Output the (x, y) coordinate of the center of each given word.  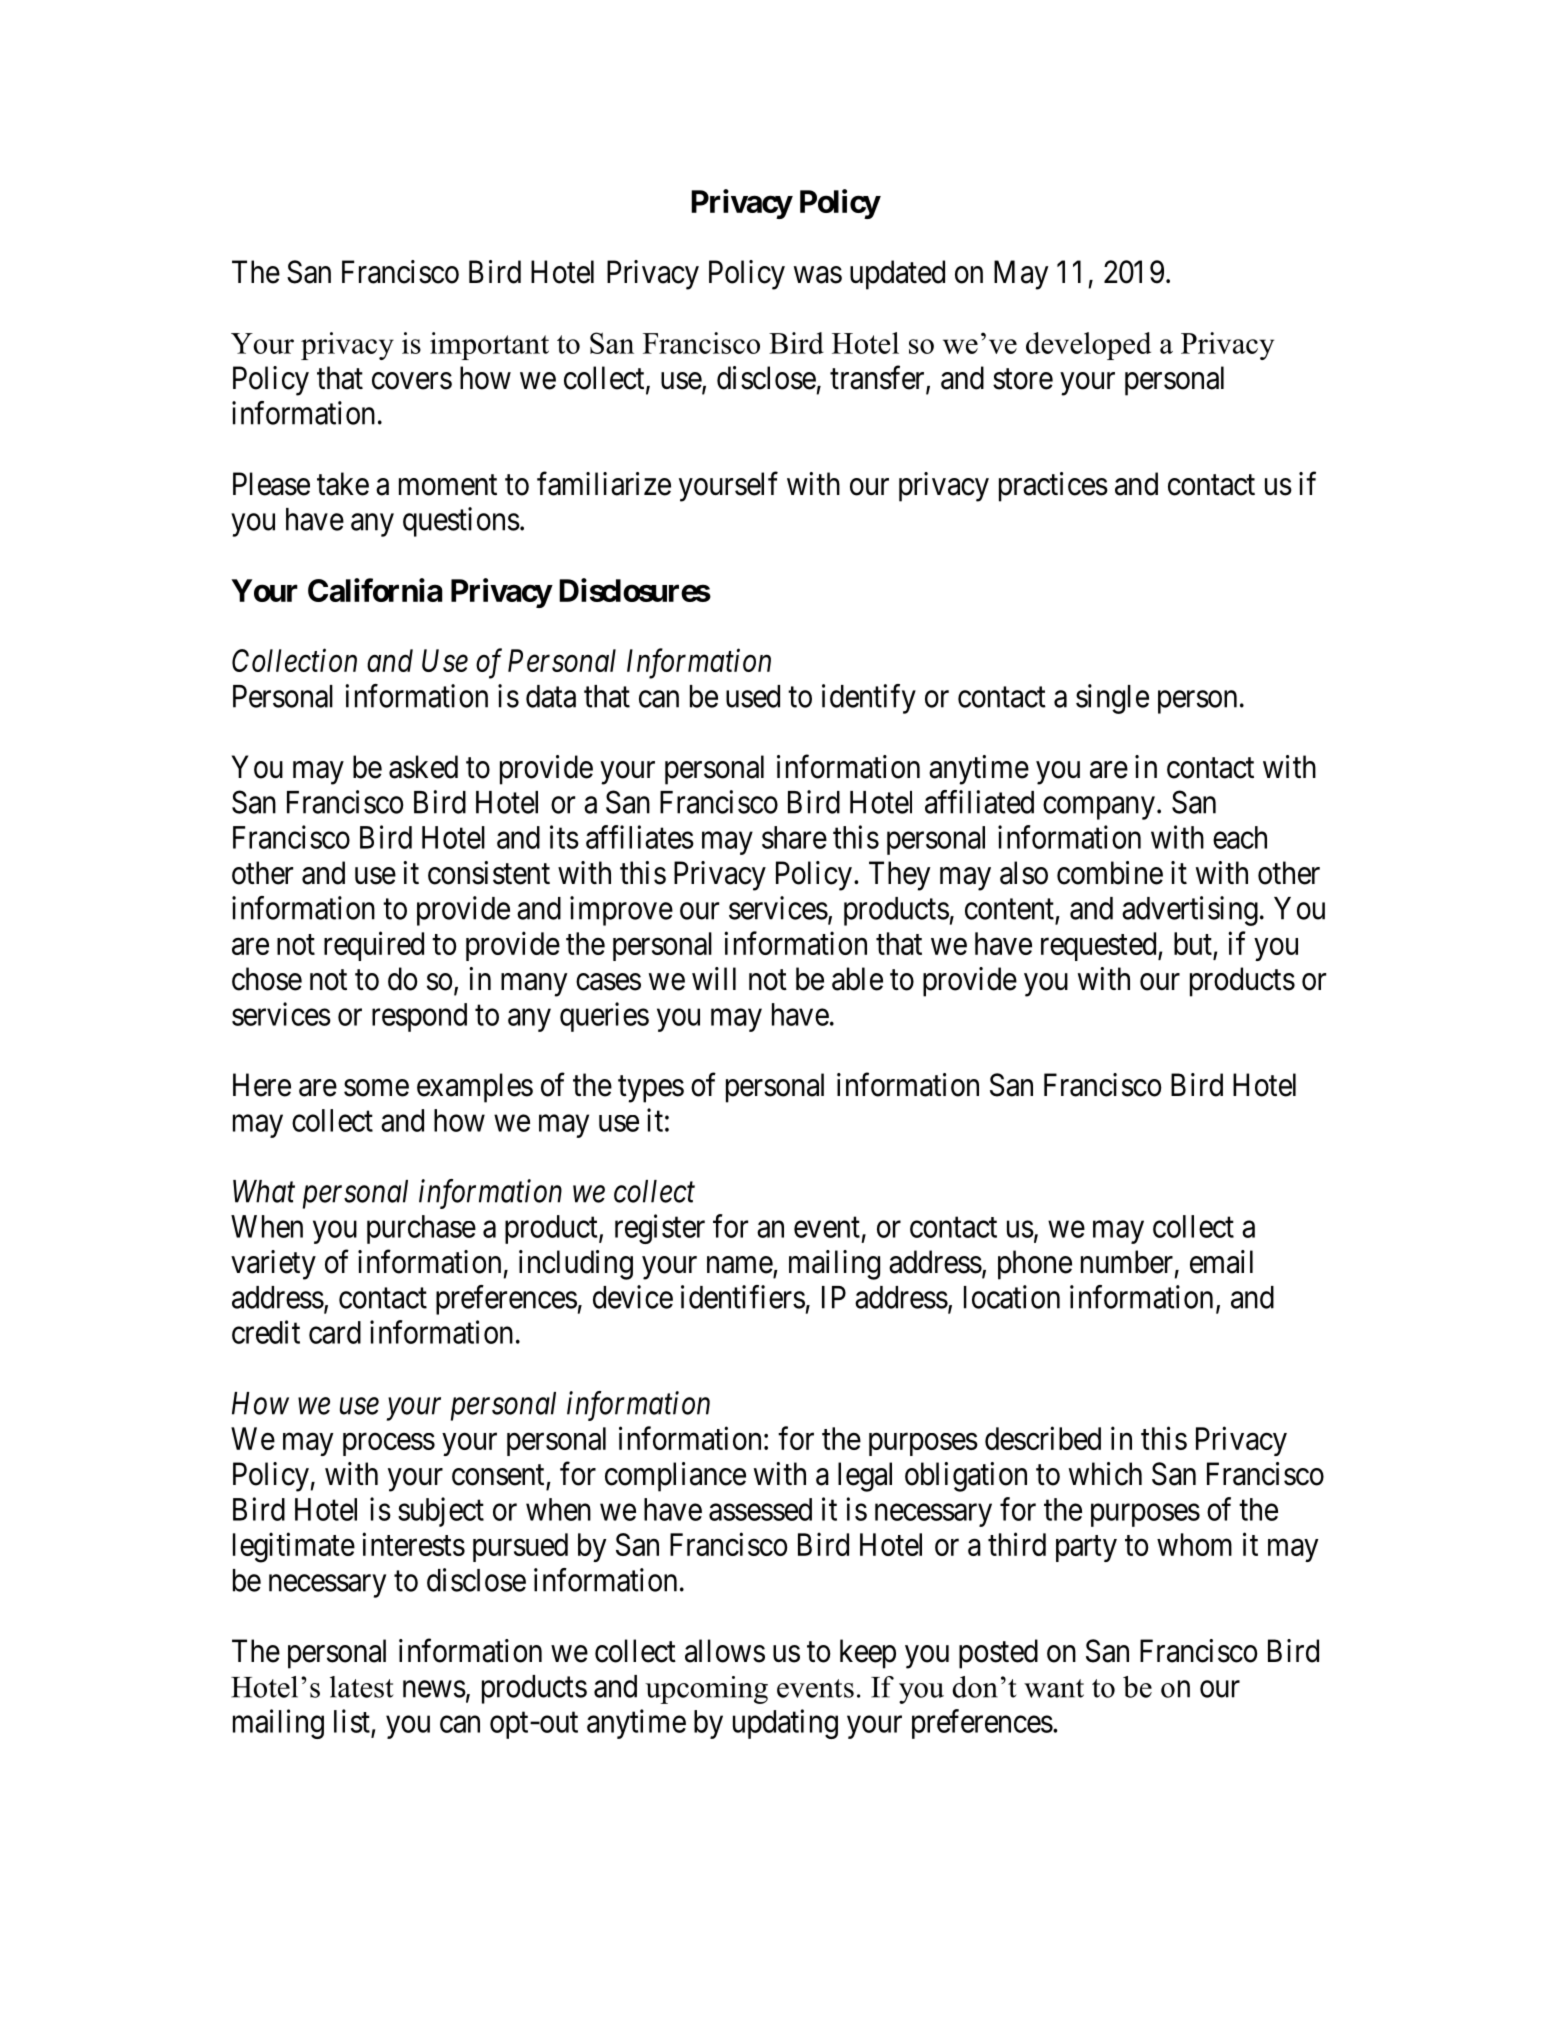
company (1099, 808)
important (489, 346)
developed (1088, 346)
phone (1035, 1265)
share (794, 837)
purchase (421, 1229)
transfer (878, 378)
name (740, 1265)
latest (362, 1687)
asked (423, 767)
